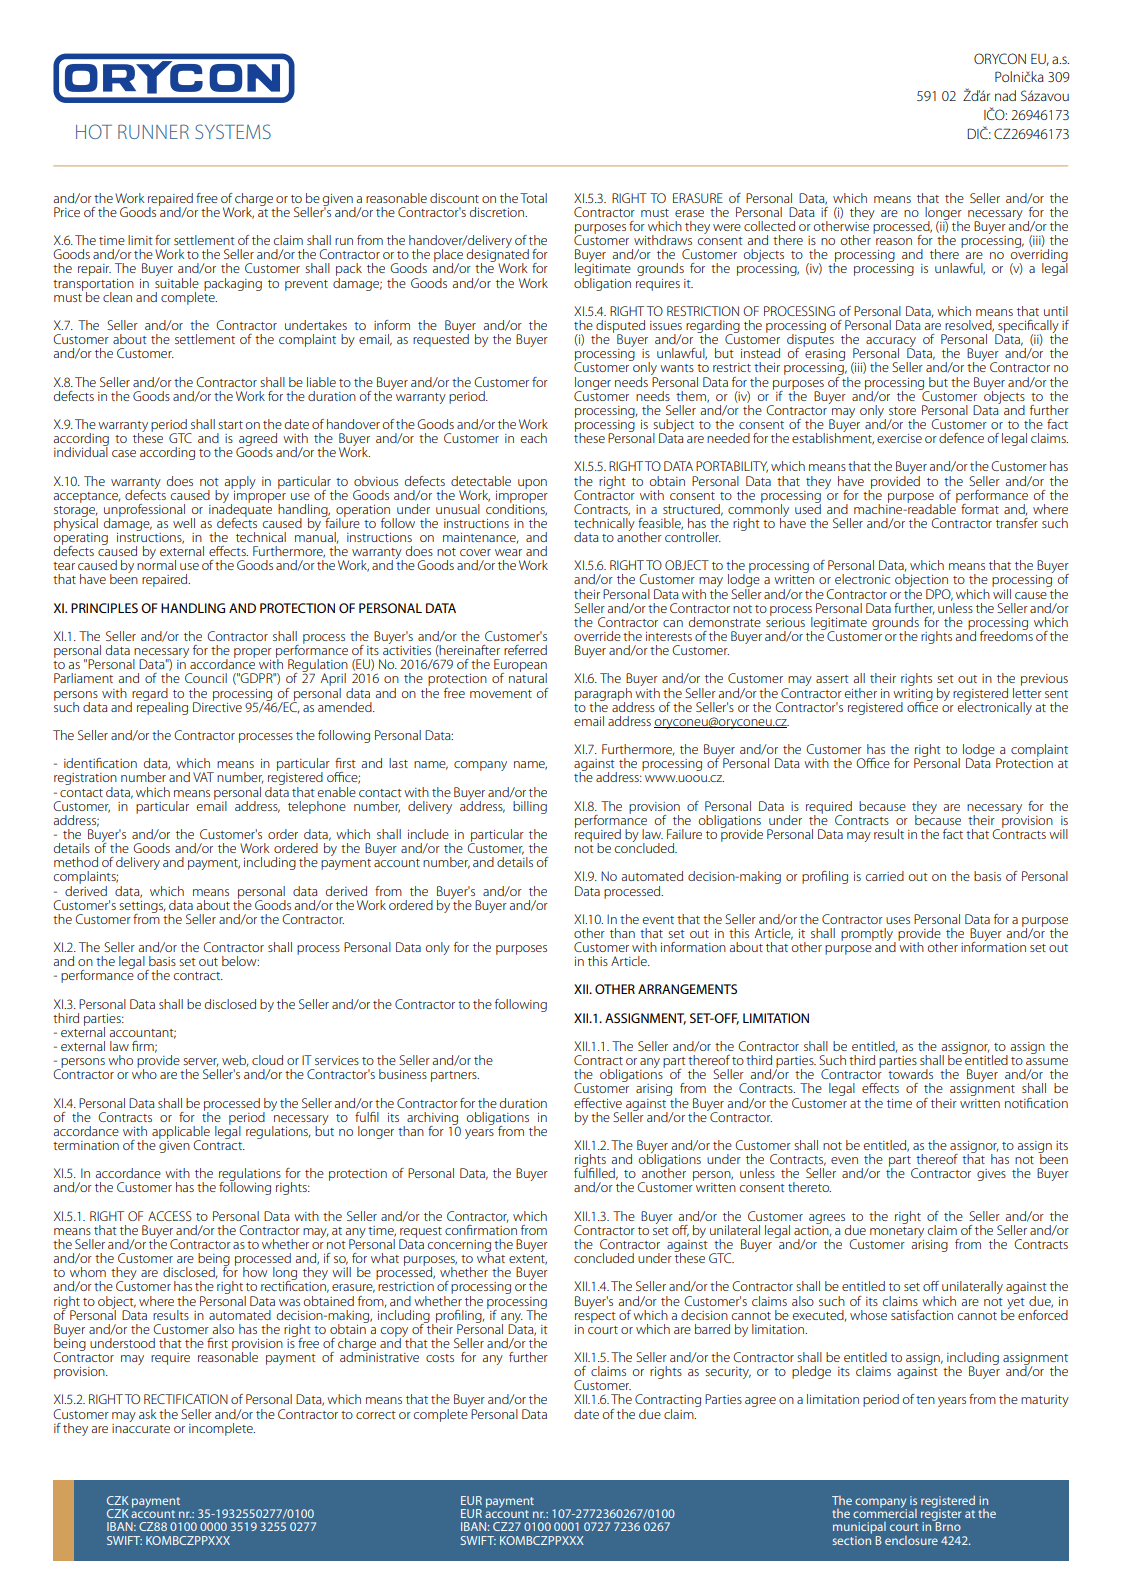 The image size is (1122, 1587). Describe the element at coordinates (376, 1415) in the page. I see `correct` at that location.
